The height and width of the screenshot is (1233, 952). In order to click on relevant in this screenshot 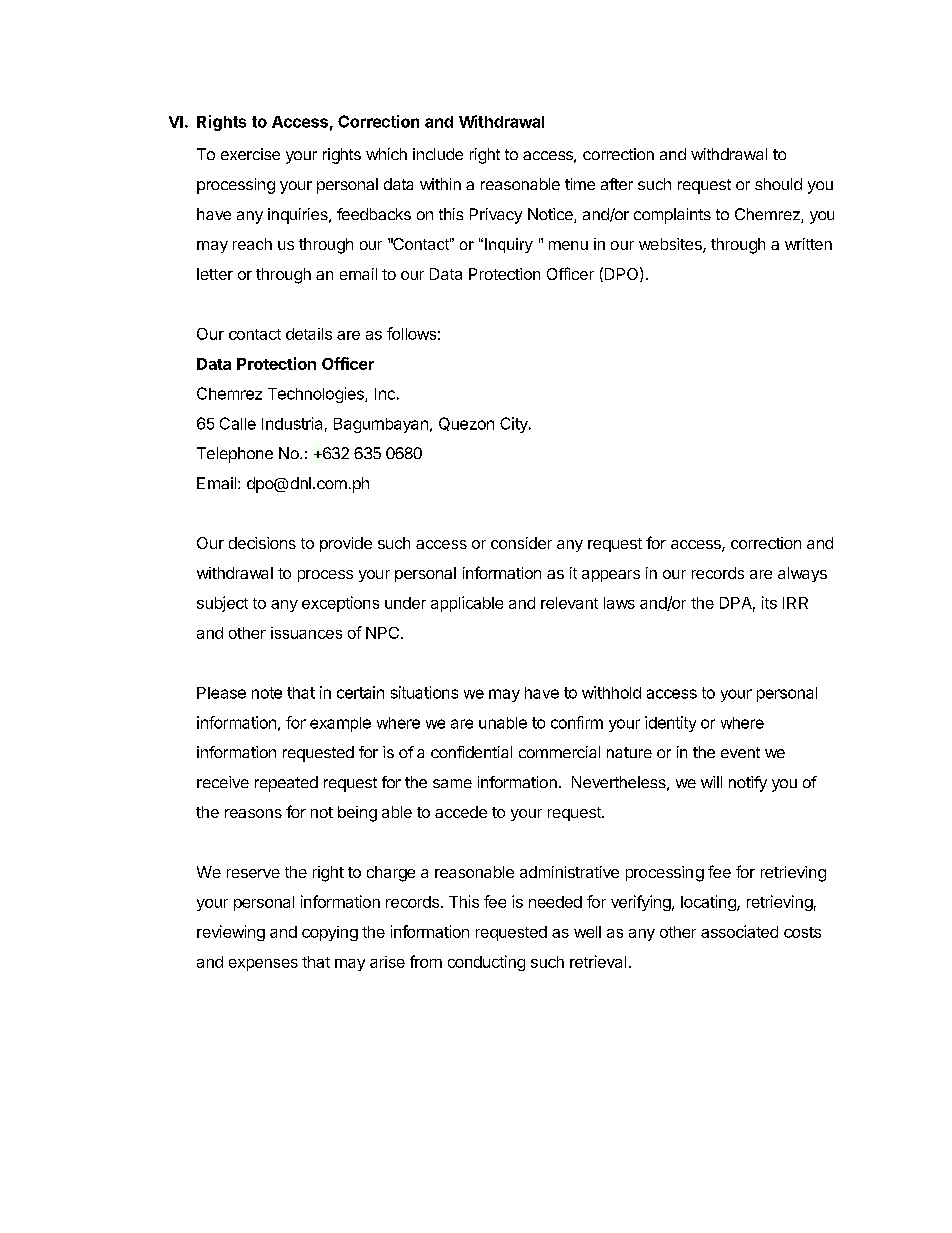, I will do `click(569, 603)`.
